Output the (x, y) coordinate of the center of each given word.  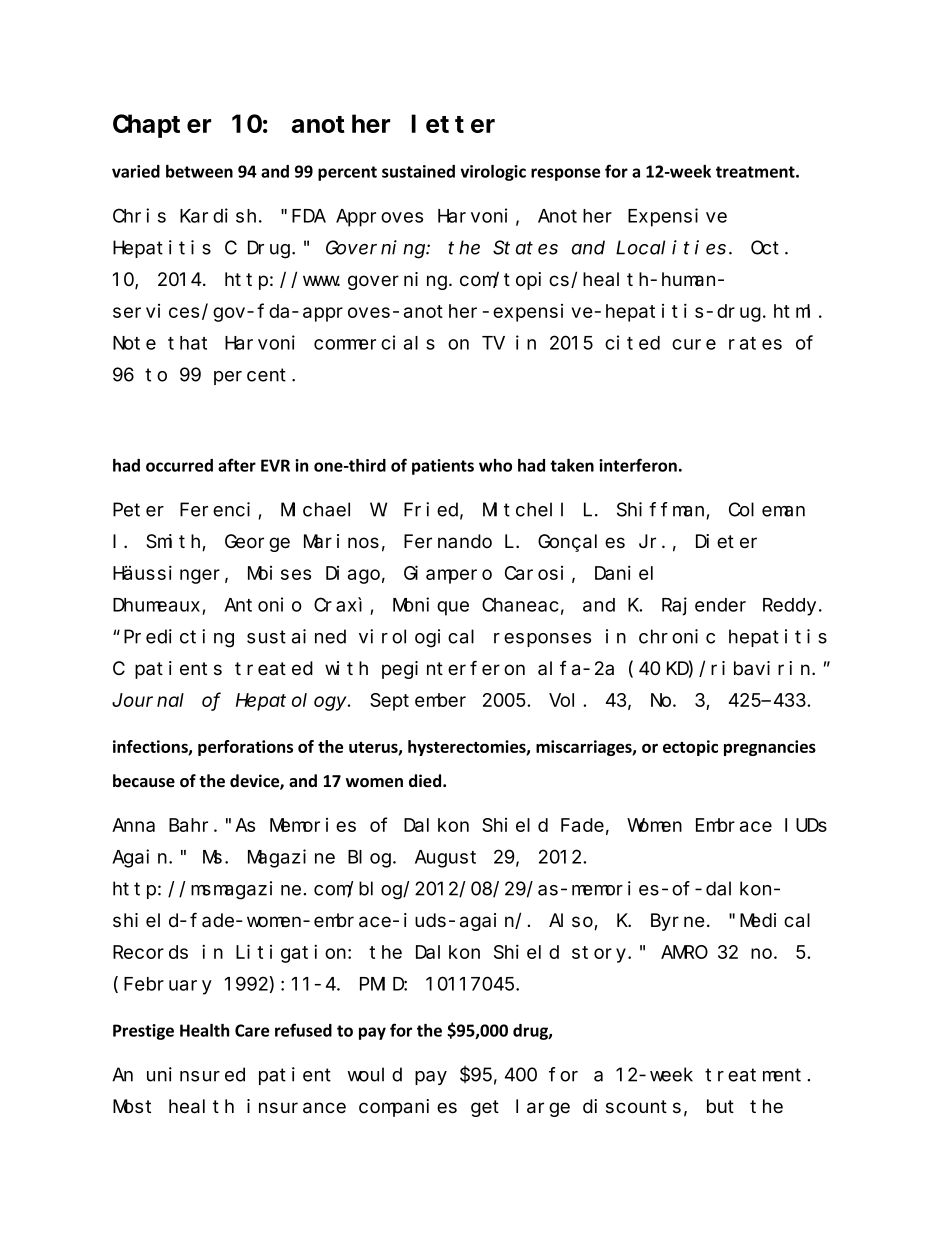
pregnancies (770, 748)
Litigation (292, 953)
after (237, 465)
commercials (374, 342)
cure (694, 344)
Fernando (448, 541)
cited (632, 342)
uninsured (196, 1074)
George (257, 543)
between (199, 171)
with (346, 668)
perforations (245, 748)
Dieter (726, 541)
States (525, 248)
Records (150, 952)
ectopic (690, 748)
